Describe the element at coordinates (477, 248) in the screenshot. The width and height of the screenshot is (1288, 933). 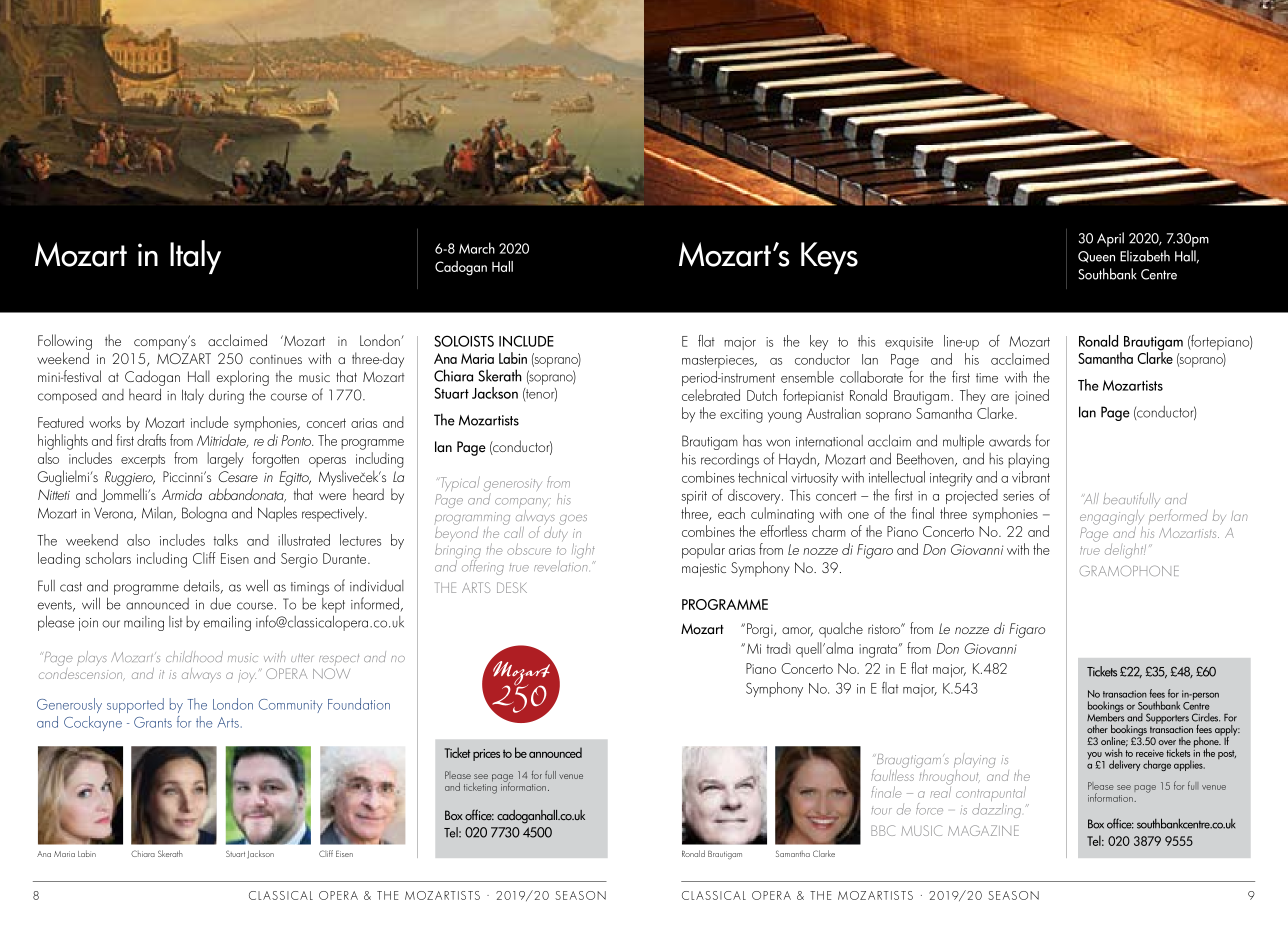
I see `March` at that location.
